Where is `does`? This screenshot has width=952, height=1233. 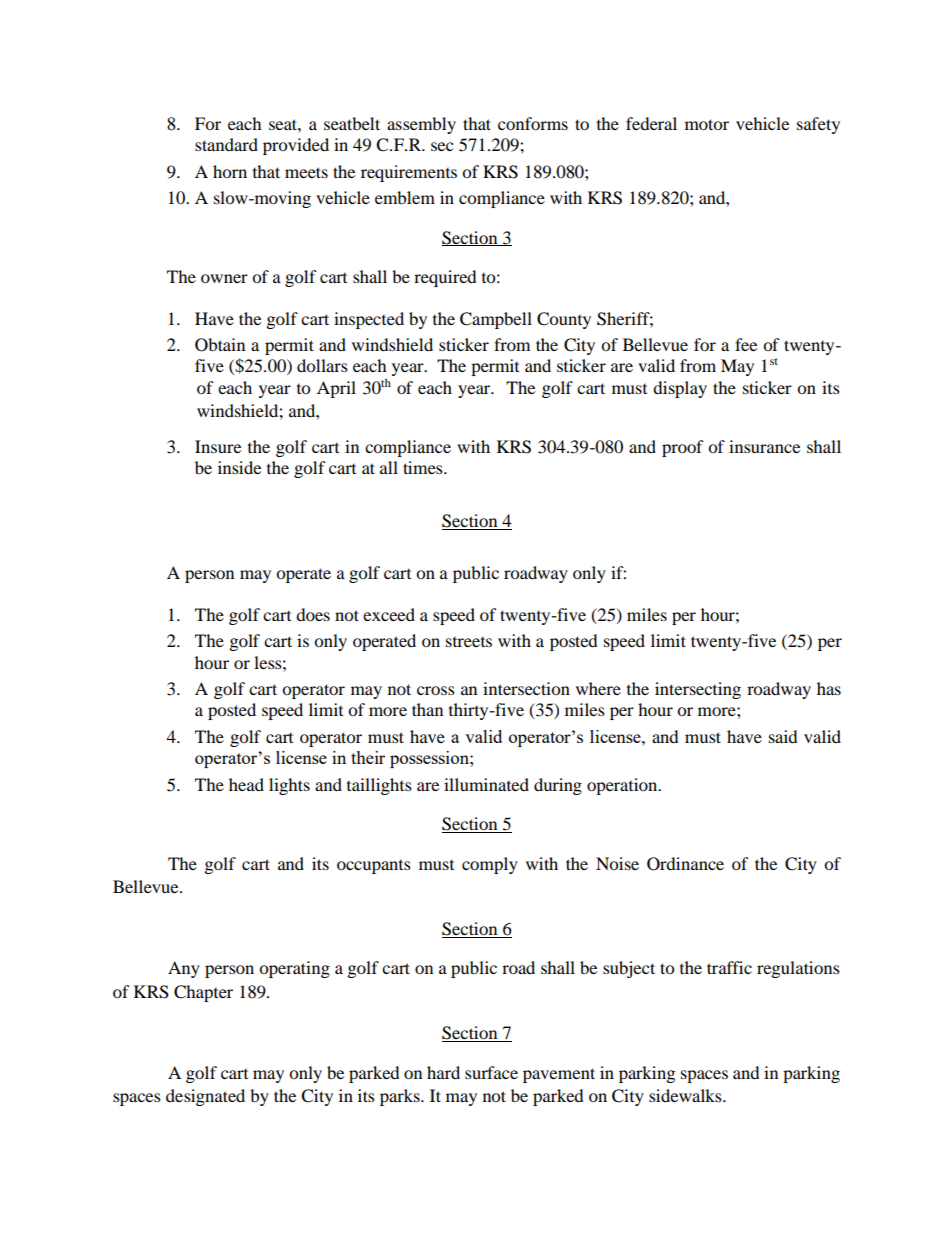 does is located at coordinates (313, 614).
